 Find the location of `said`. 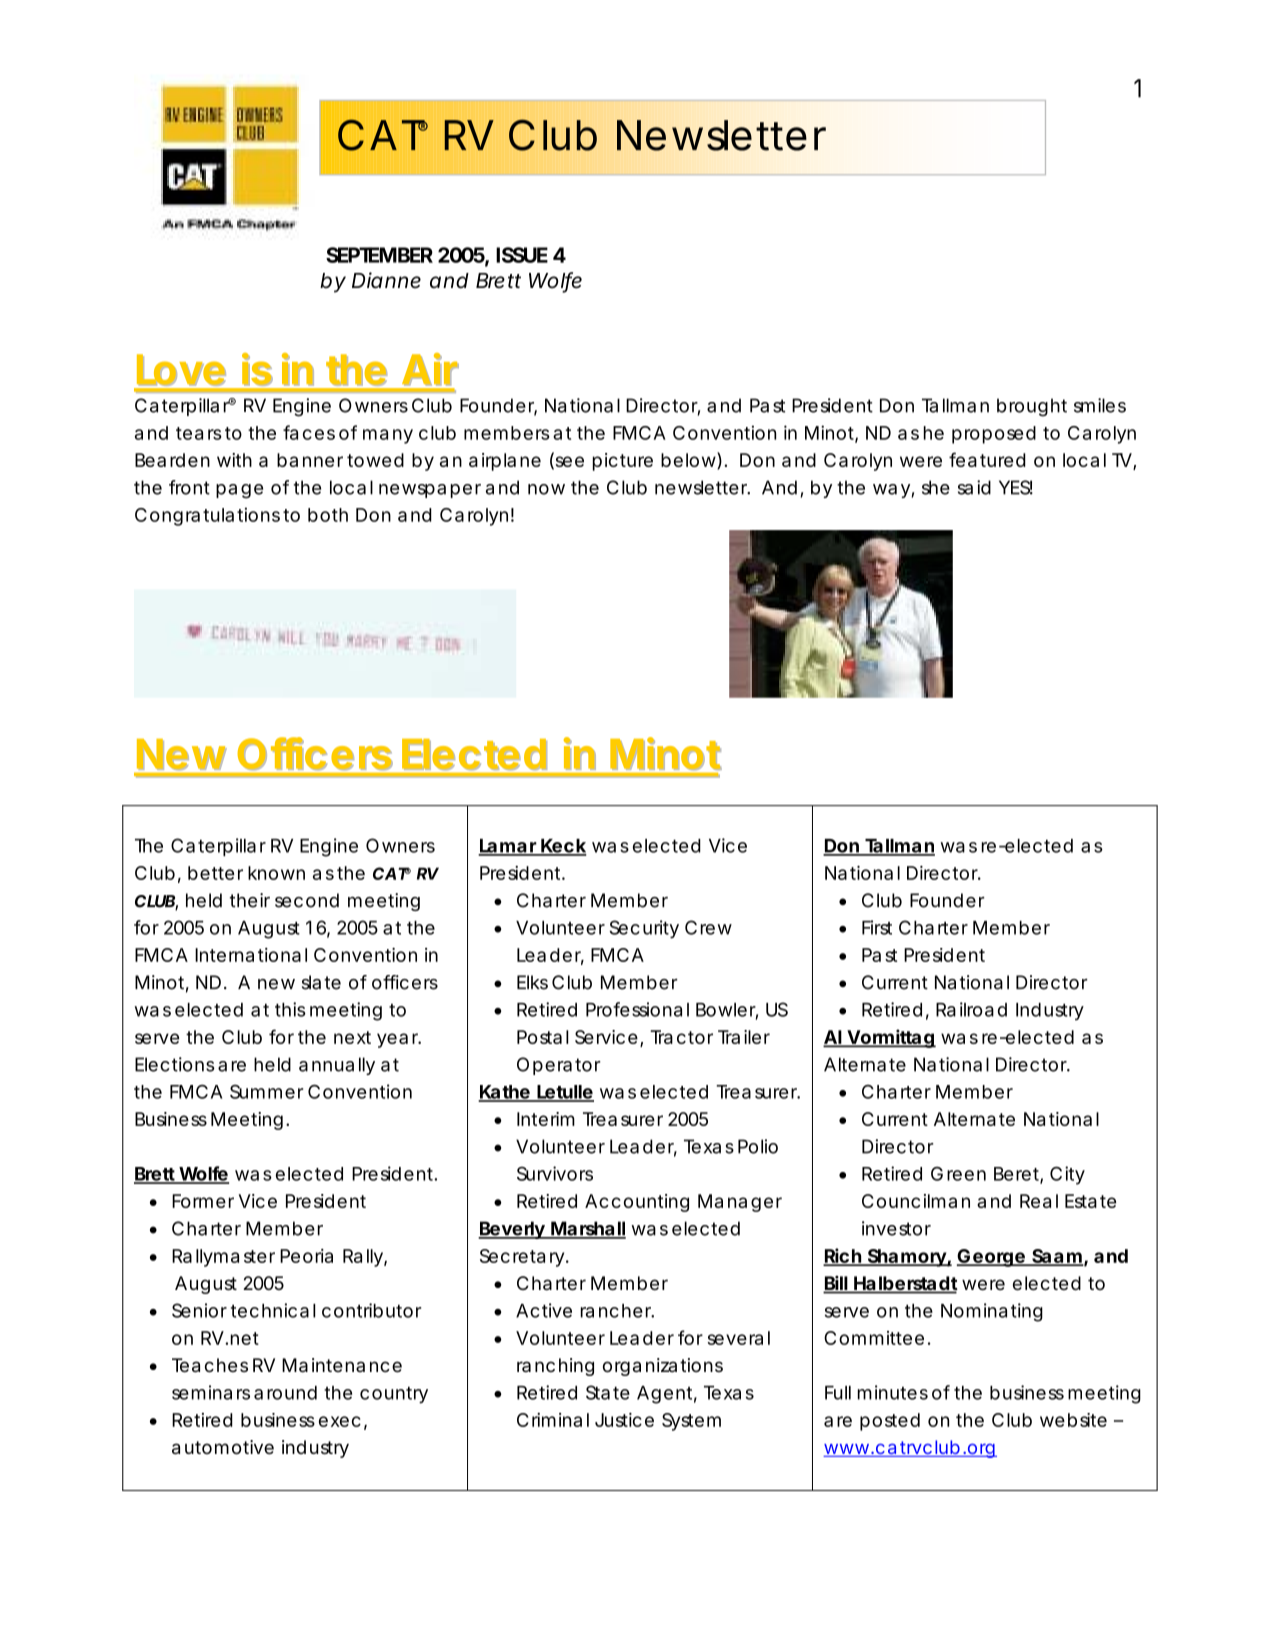

said is located at coordinates (974, 487).
